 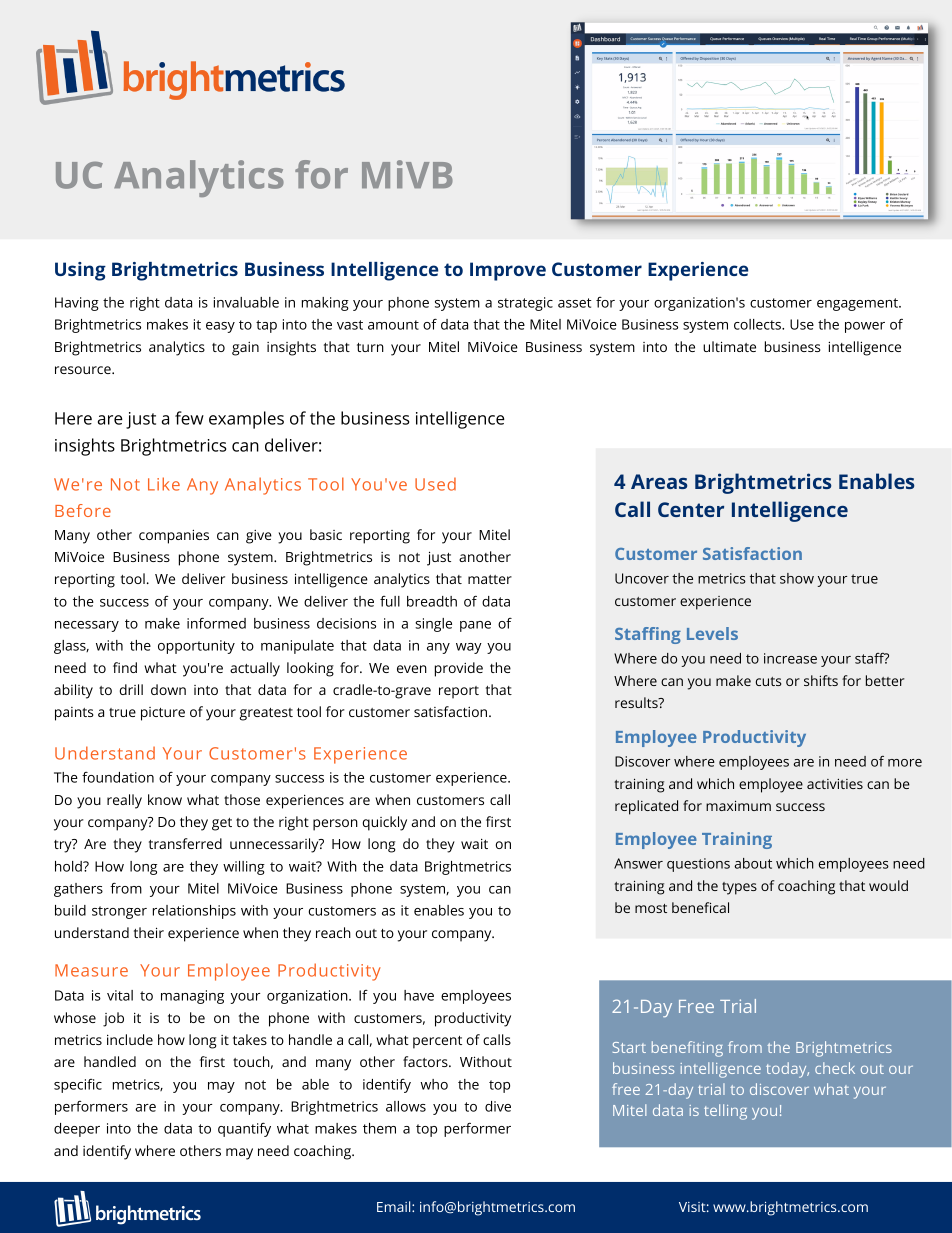 I want to click on picture, so click(x=163, y=714).
